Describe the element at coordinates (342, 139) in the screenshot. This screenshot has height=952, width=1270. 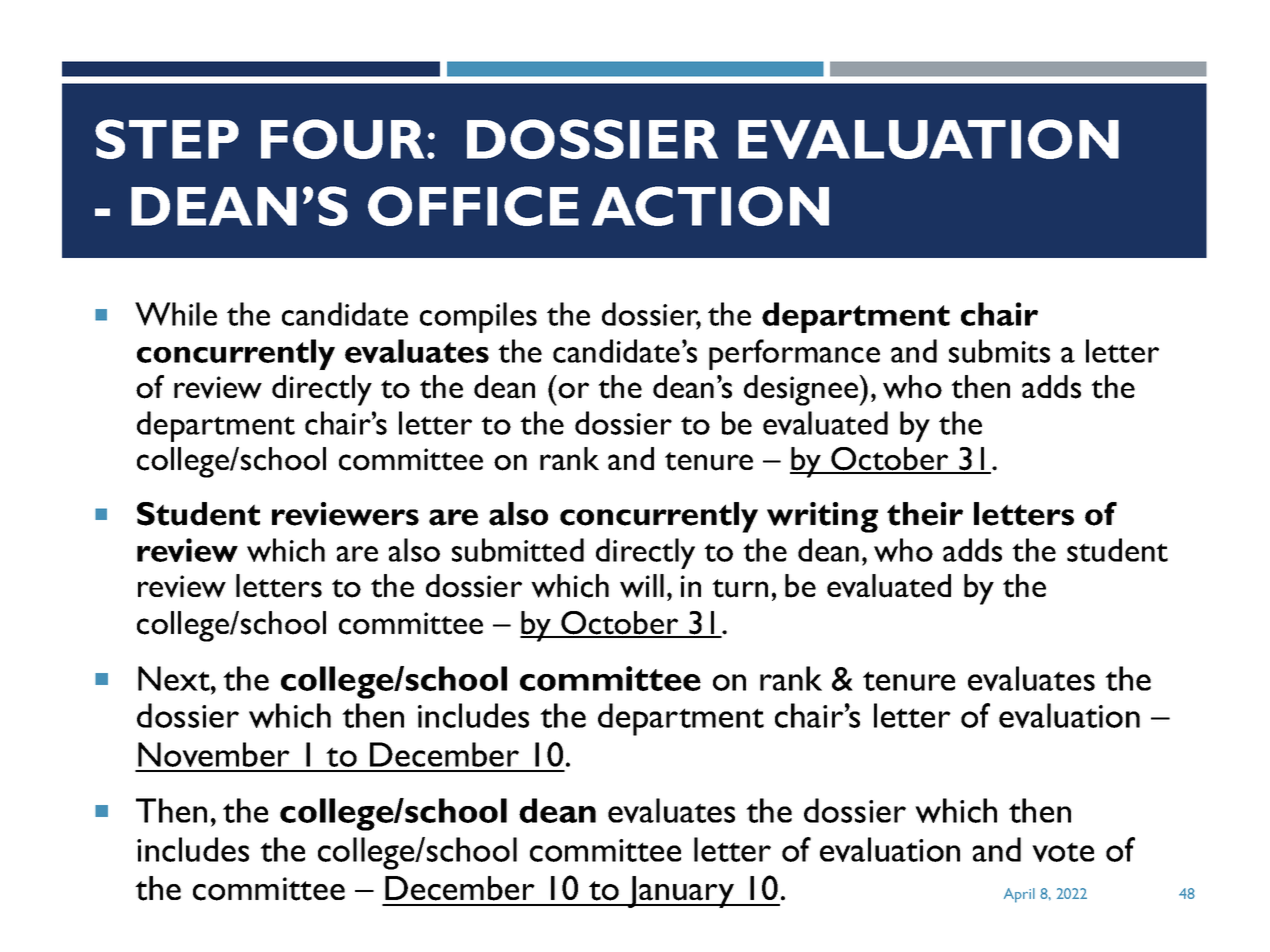
I see `FOUR` at that location.
